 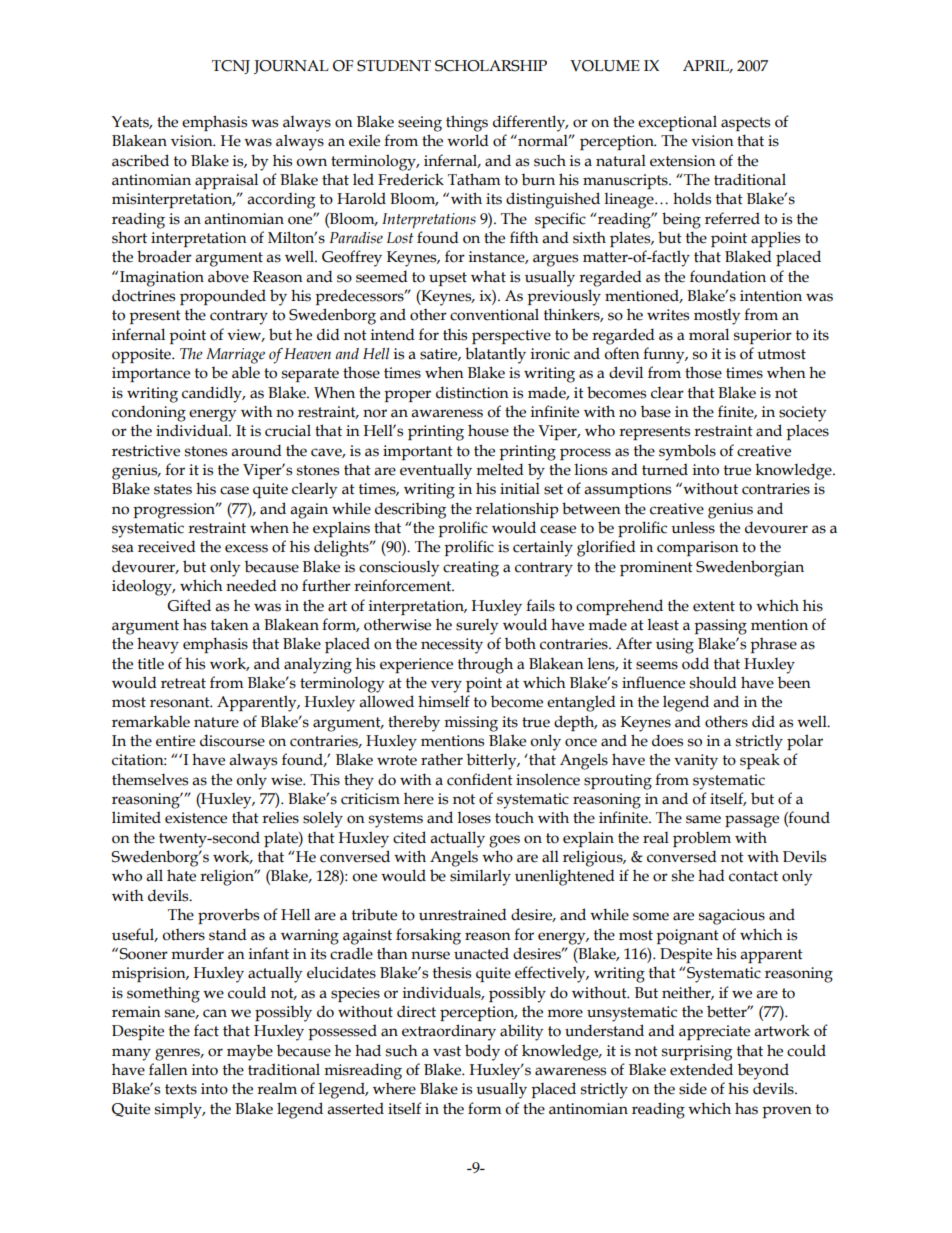 I want to click on symbols, so click(x=687, y=452).
